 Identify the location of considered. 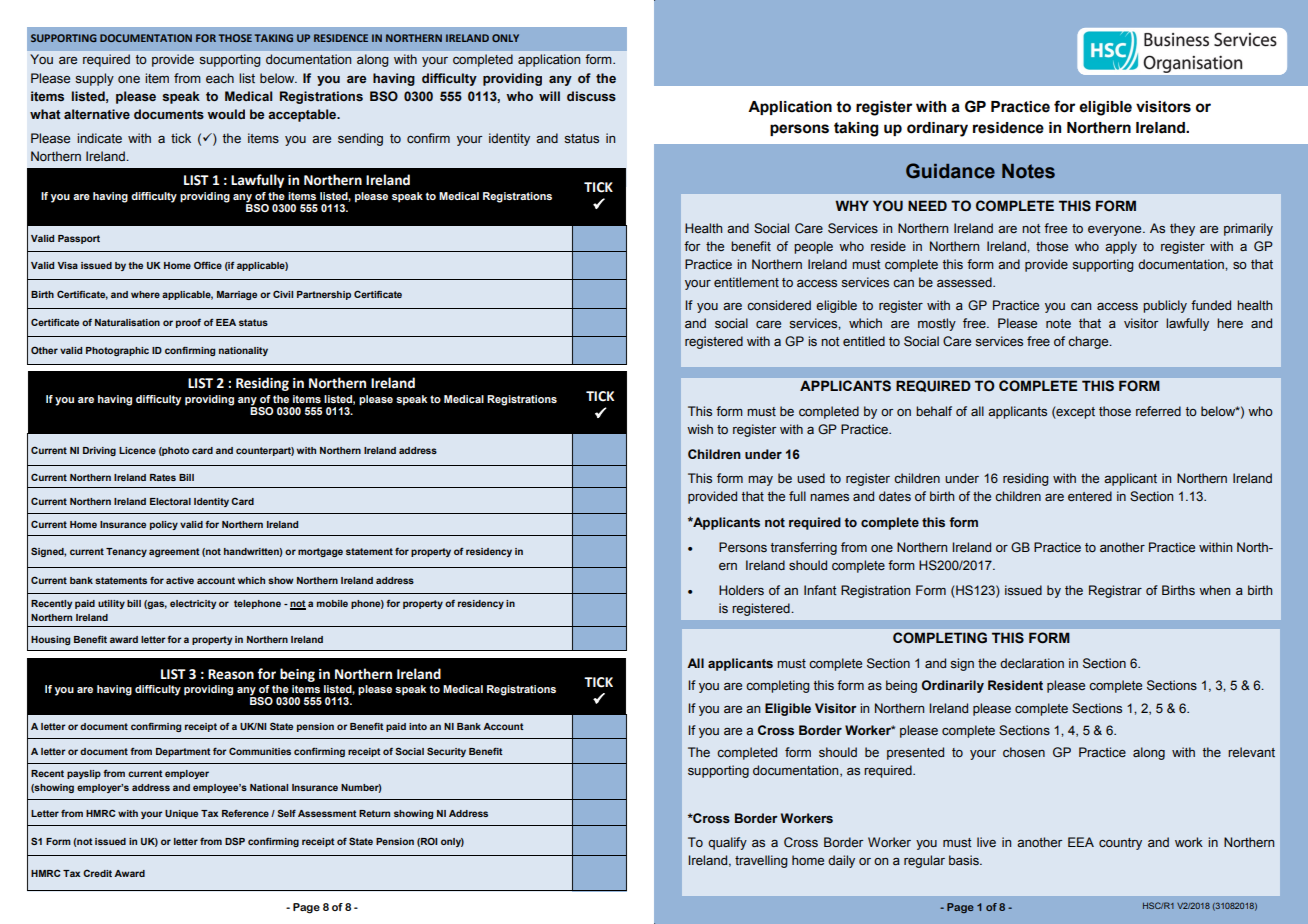
(779, 305).
